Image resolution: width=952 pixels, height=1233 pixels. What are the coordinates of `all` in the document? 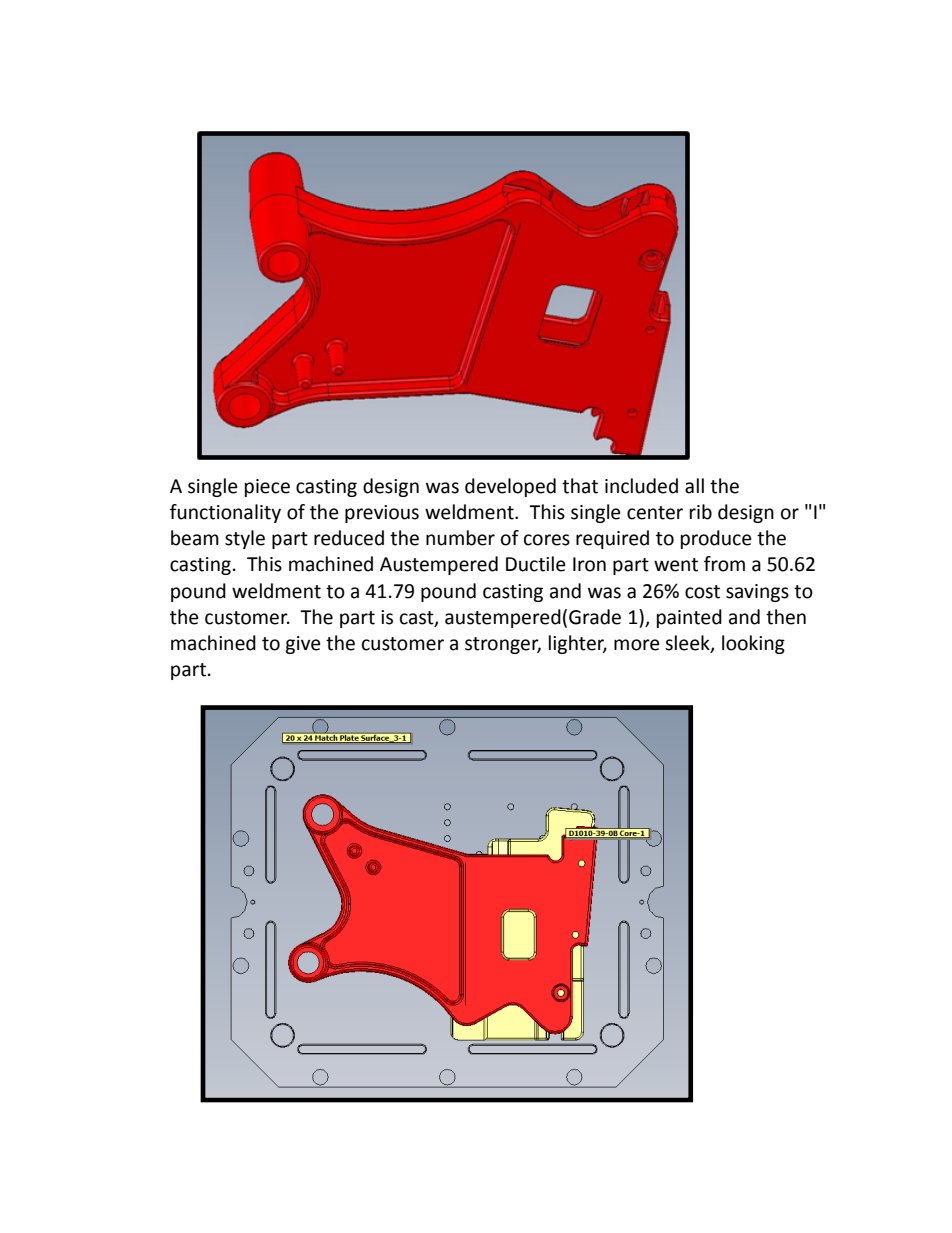 It's located at (694, 486).
